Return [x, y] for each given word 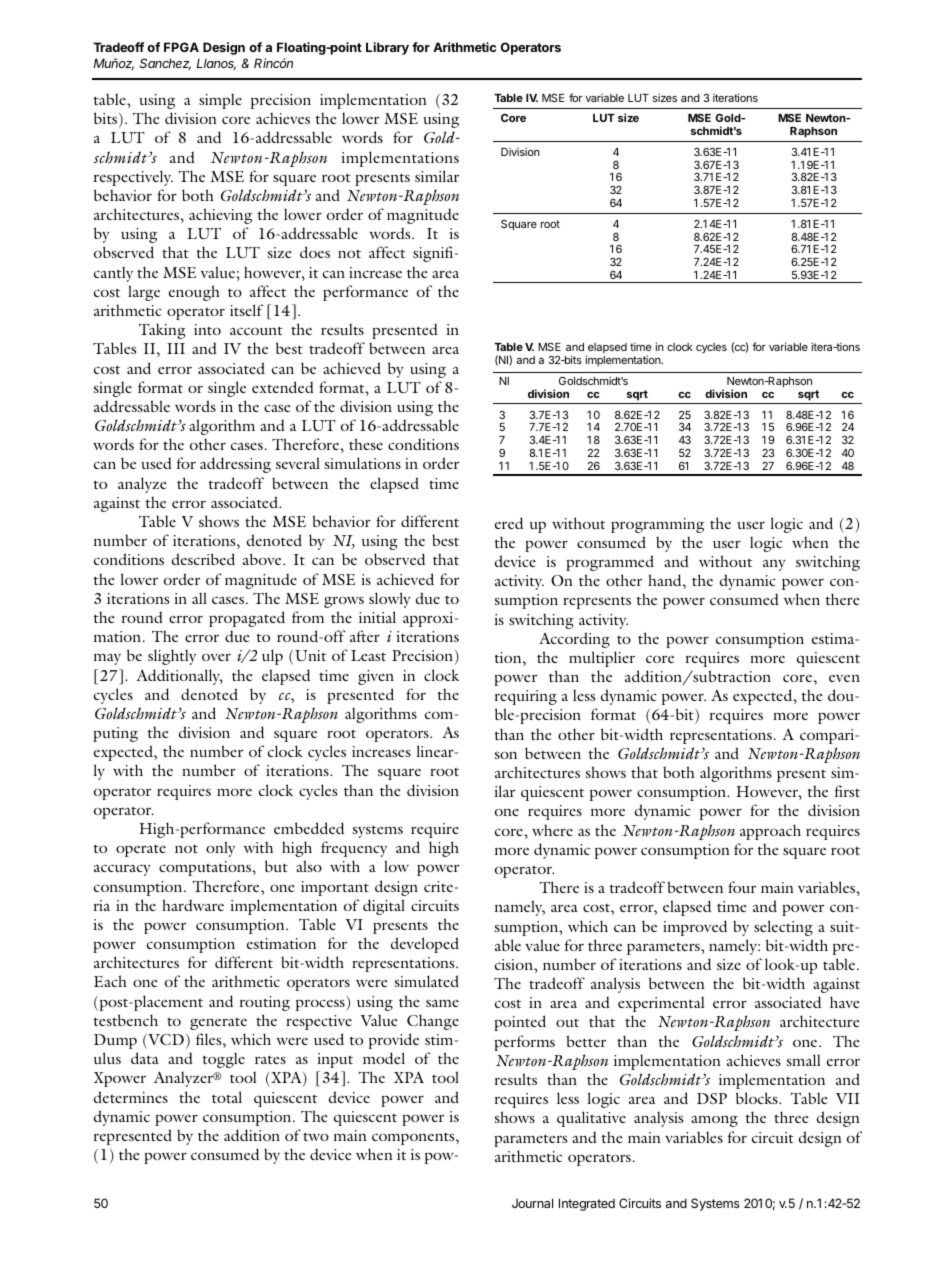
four [742, 887]
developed [425, 945]
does [315, 252]
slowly [390, 600]
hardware [193, 905]
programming [657, 525]
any [774, 565]
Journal [532, 1203]
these [366, 444]
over [216, 657]
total [227, 1097]
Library [387, 48]
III [176, 348]
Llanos [216, 64]
